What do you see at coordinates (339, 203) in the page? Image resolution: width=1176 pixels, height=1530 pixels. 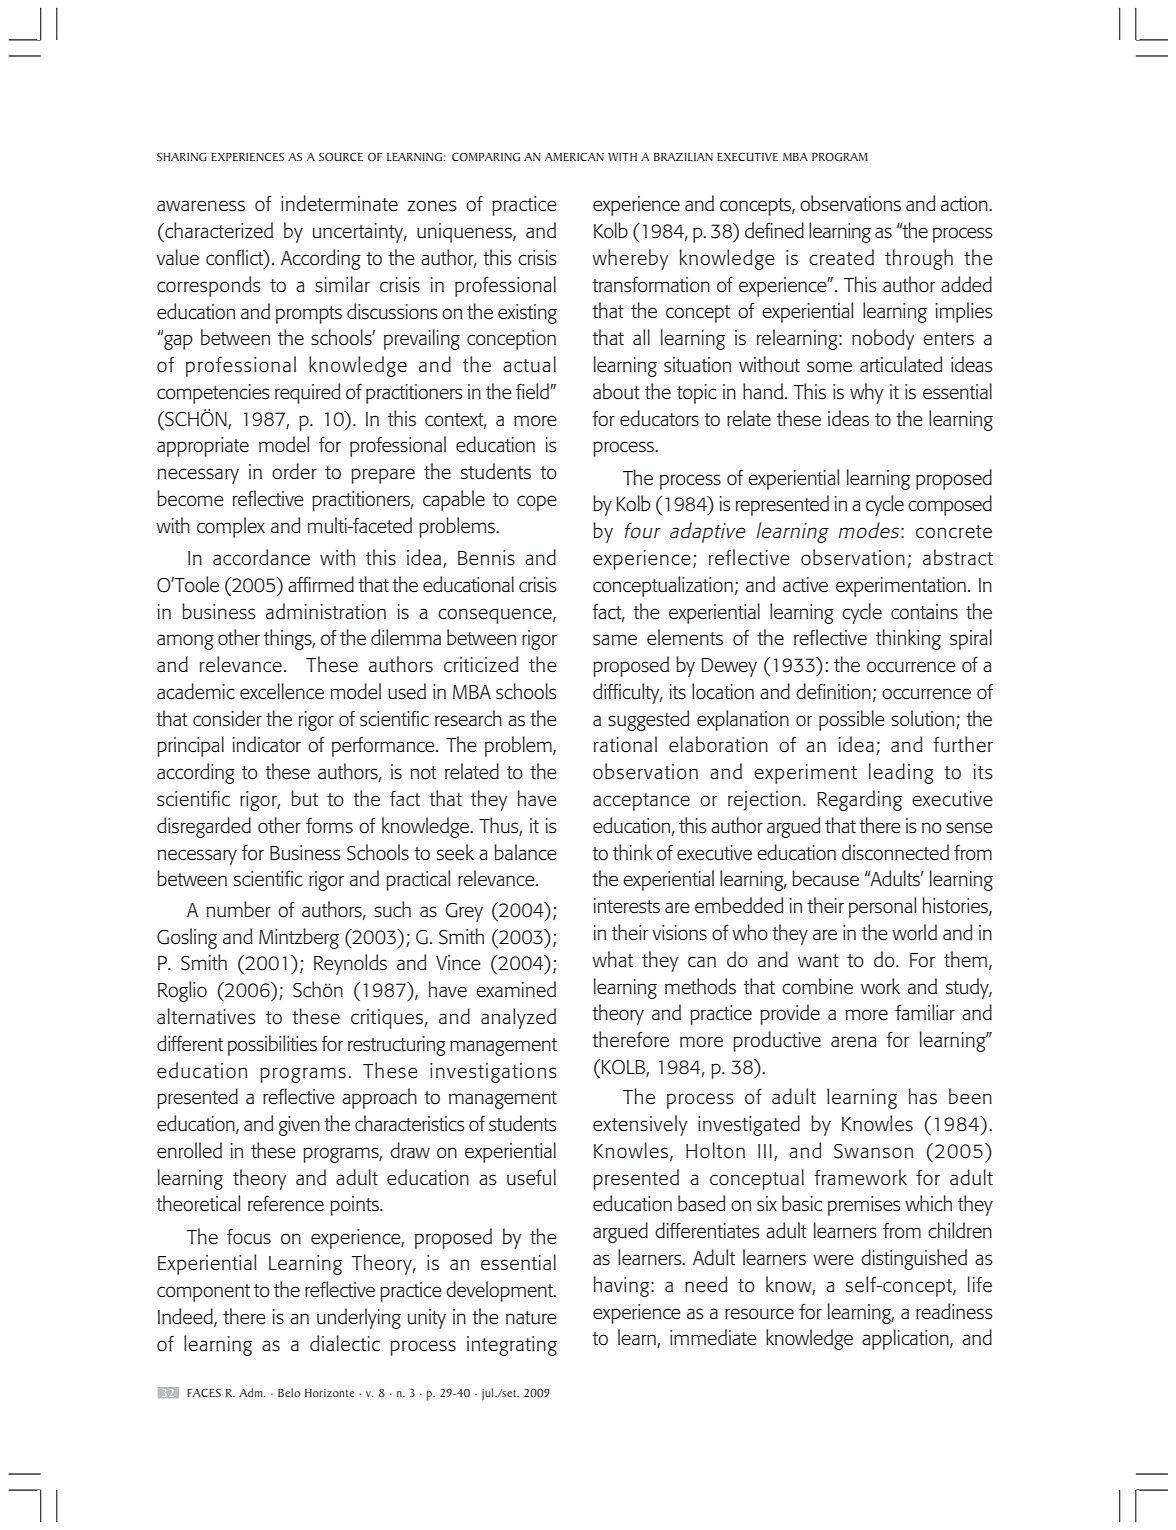 I see `indeterminate` at bounding box center [339, 203].
